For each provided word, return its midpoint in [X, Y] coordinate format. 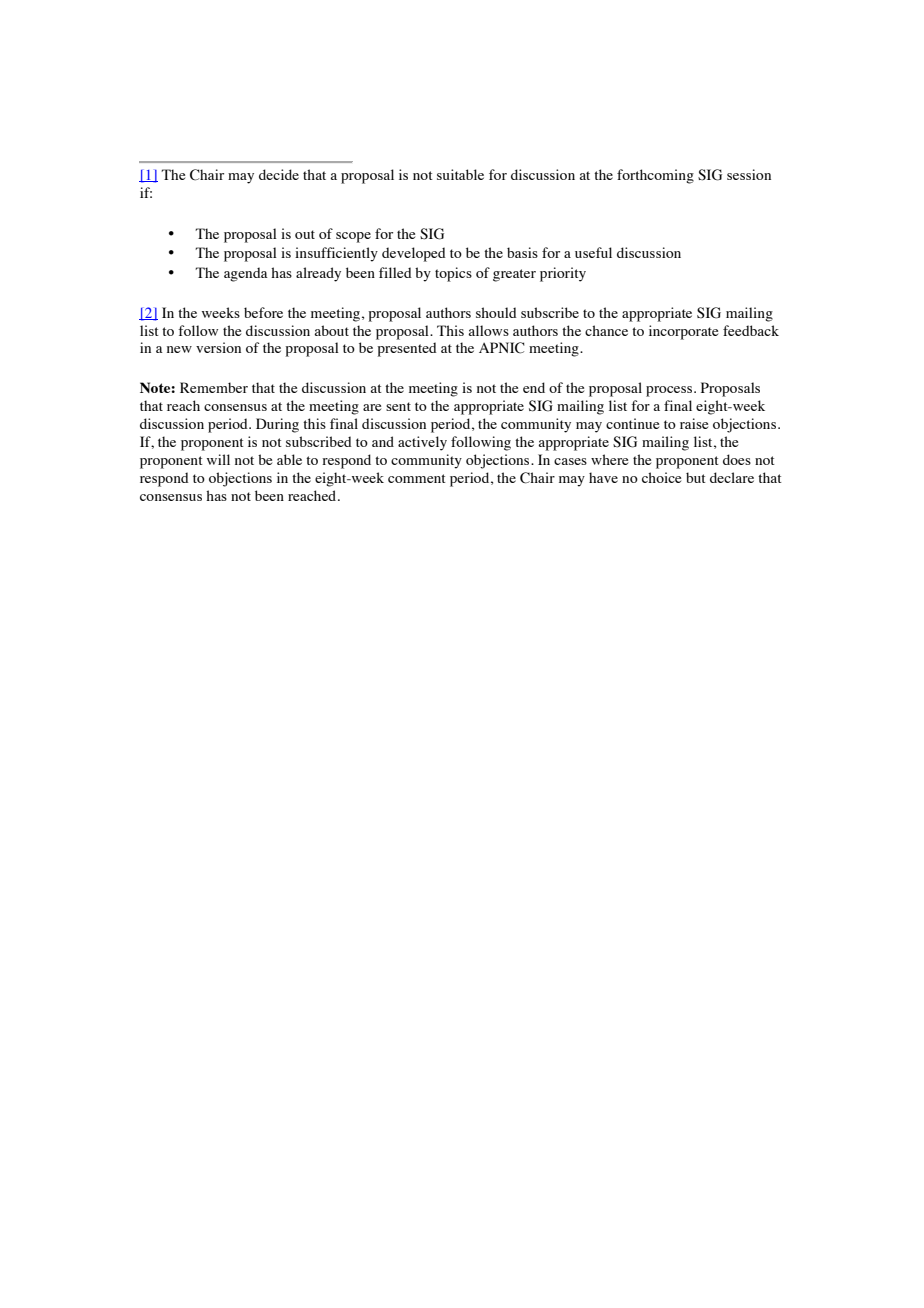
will [218, 459]
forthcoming [655, 176]
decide [279, 174]
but [696, 477]
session [749, 174]
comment [417, 478]
